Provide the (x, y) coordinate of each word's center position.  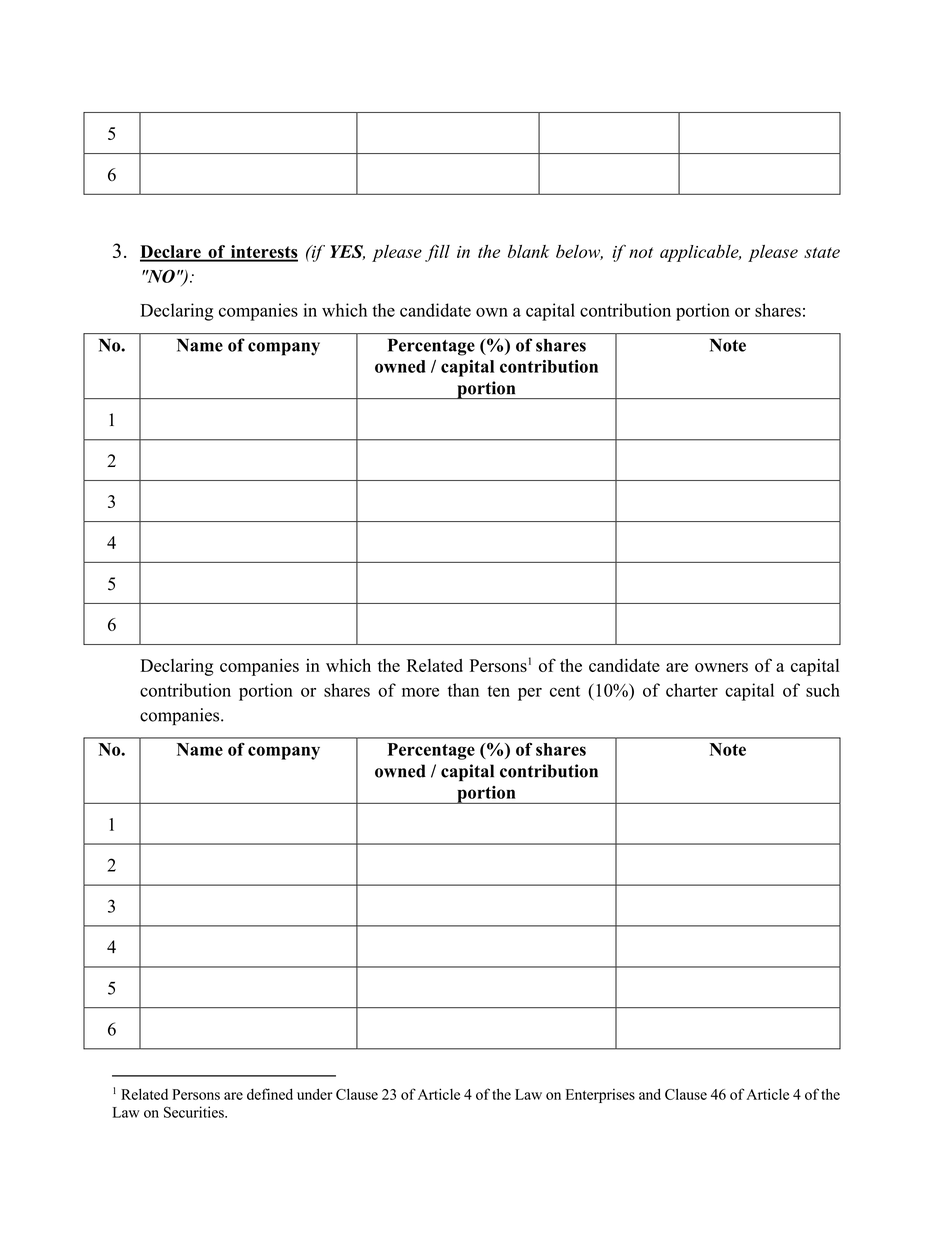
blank (528, 251)
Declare (171, 253)
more (420, 692)
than (463, 690)
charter (692, 690)
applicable (700, 253)
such (823, 690)
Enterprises (600, 1096)
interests (263, 253)
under (315, 1094)
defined (270, 1094)
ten (498, 691)
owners (721, 667)
